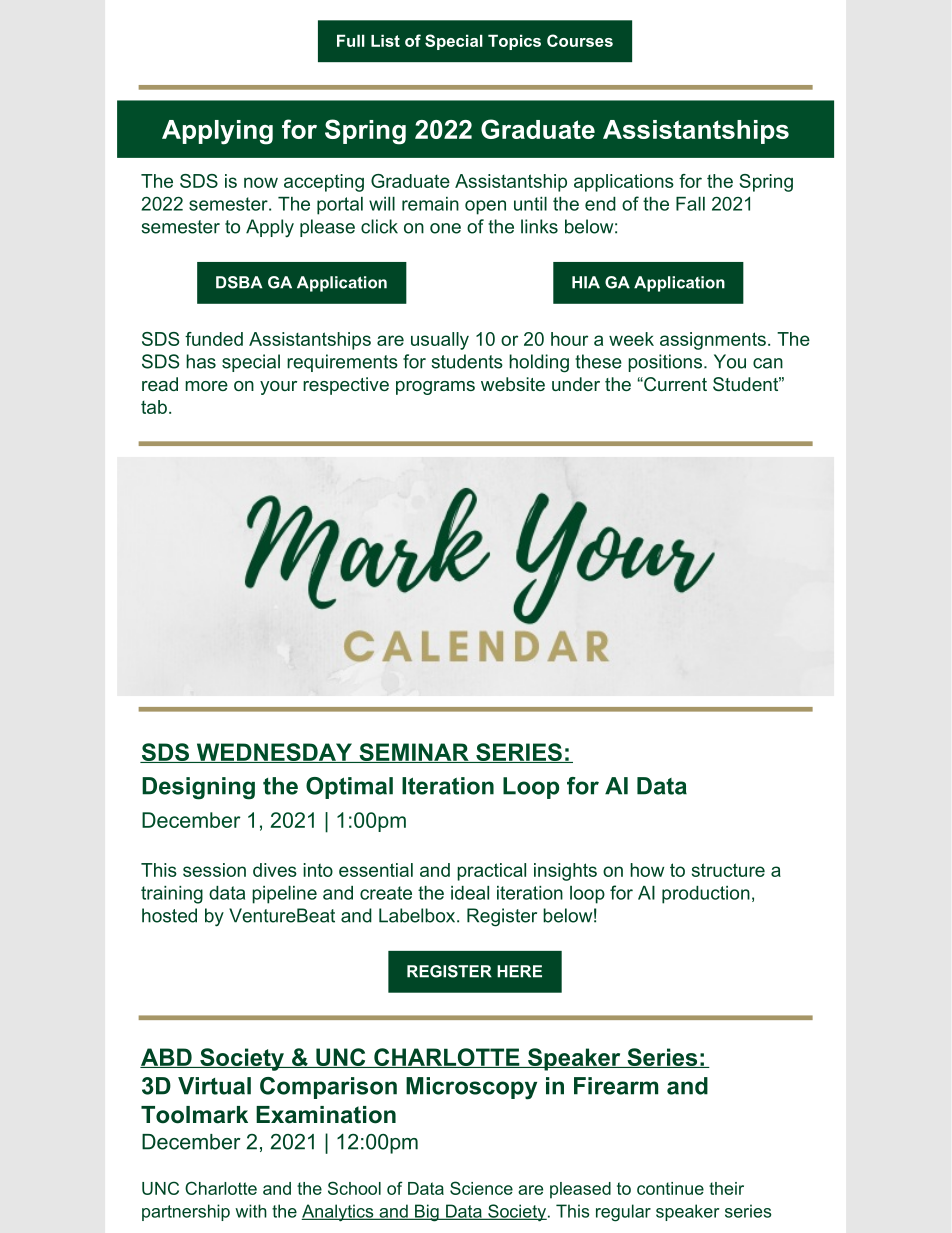 The image size is (952, 1233). Describe the element at coordinates (206, 386) in the image. I see `more` at that location.
